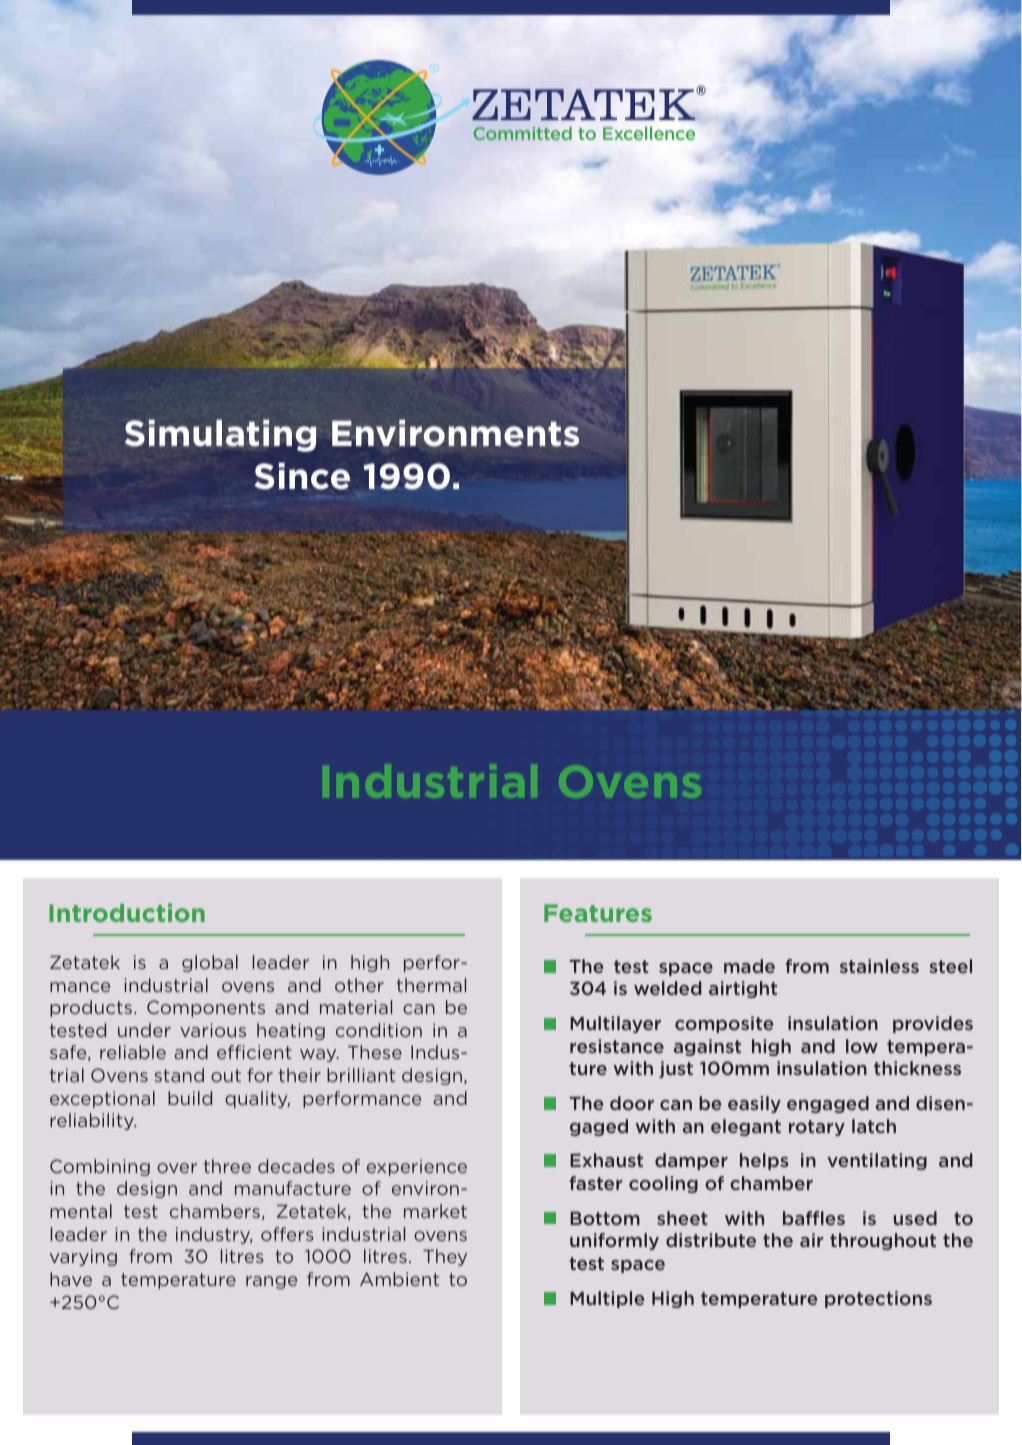 Image resolution: width=1022 pixels, height=1445 pixels. I want to click on other, so click(359, 985).
